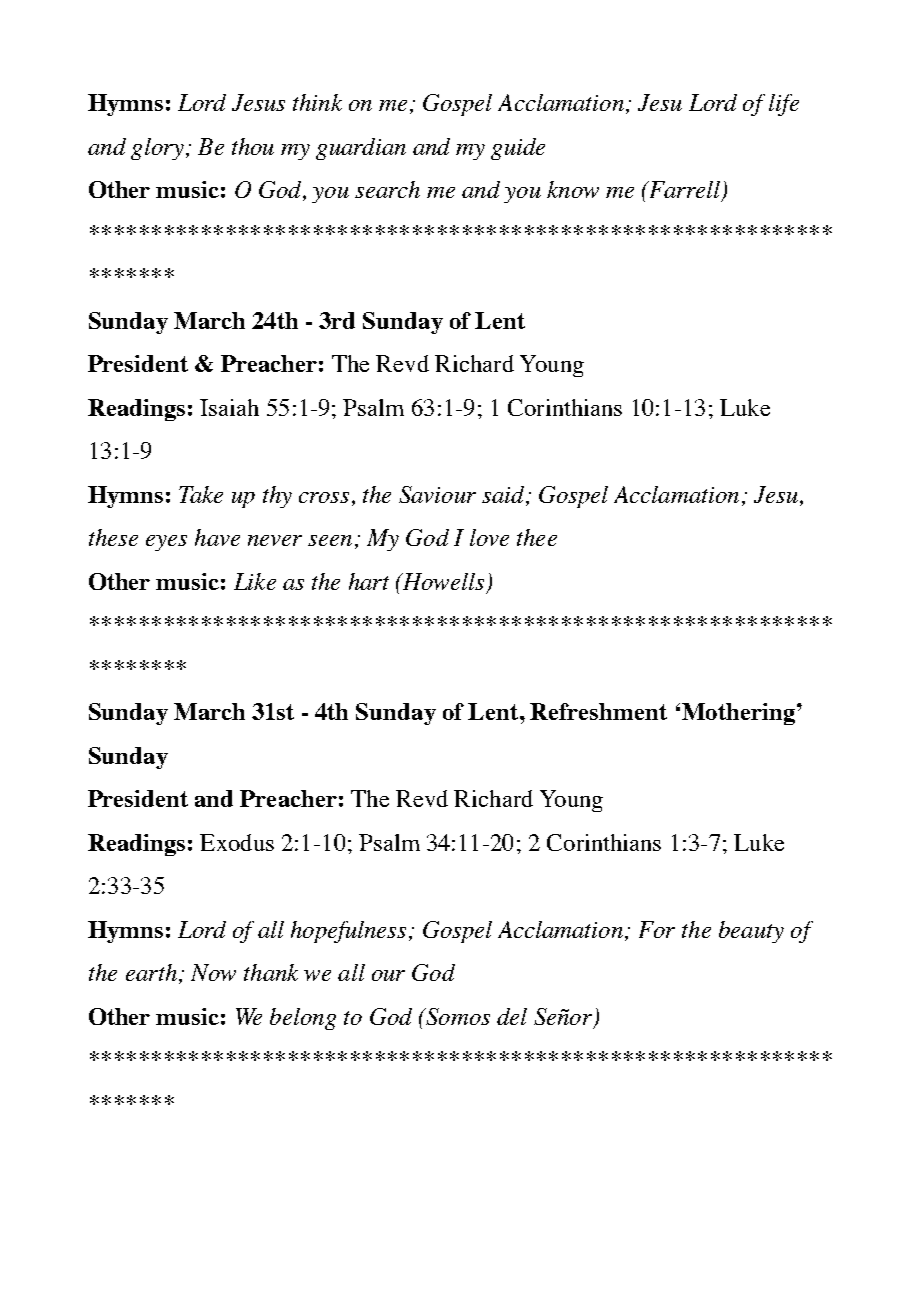 This document has height=1308, width=924. What do you see at coordinates (166, 543) in the document?
I see `eyes` at bounding box center [166, 543].
